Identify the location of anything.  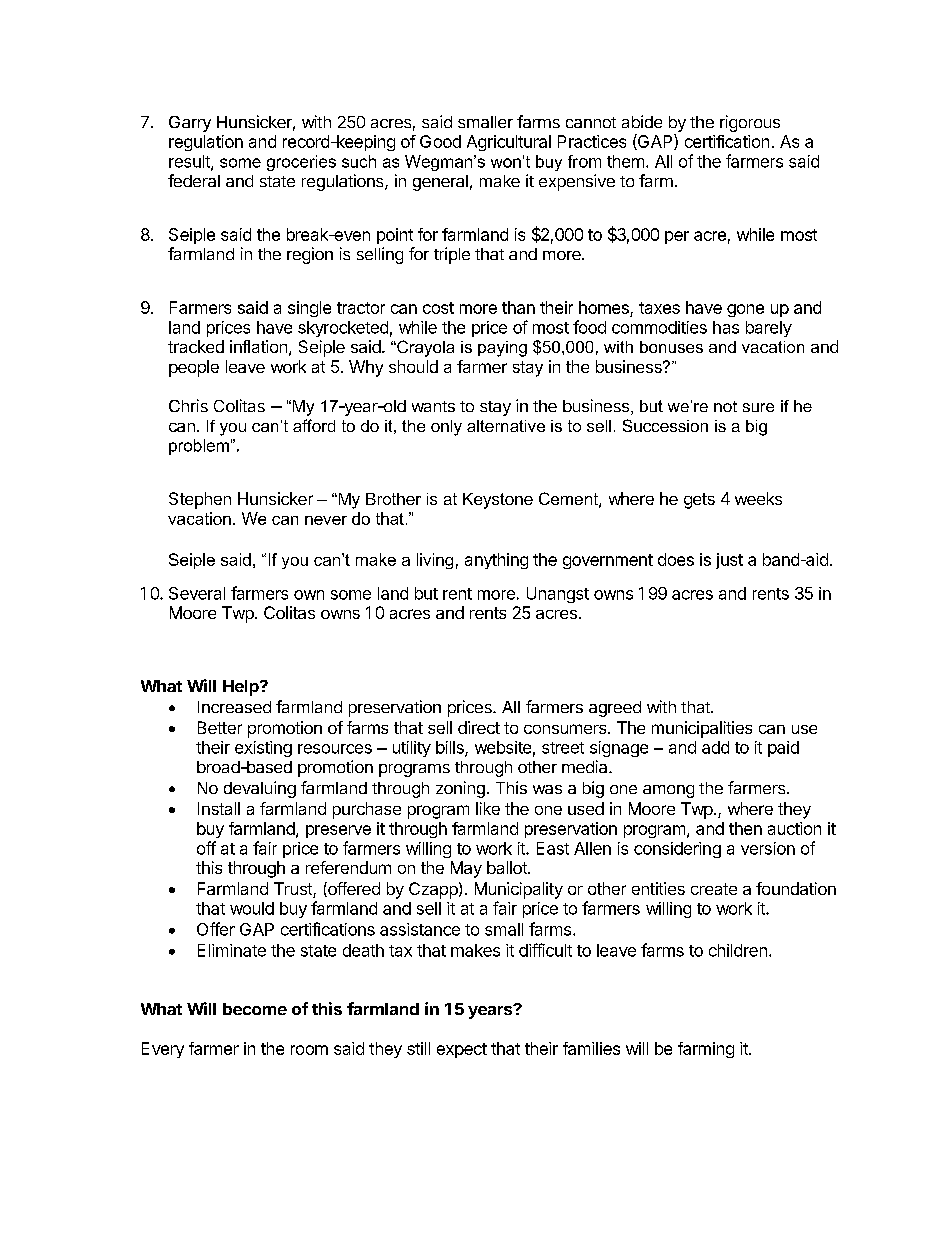
(496, 561).
